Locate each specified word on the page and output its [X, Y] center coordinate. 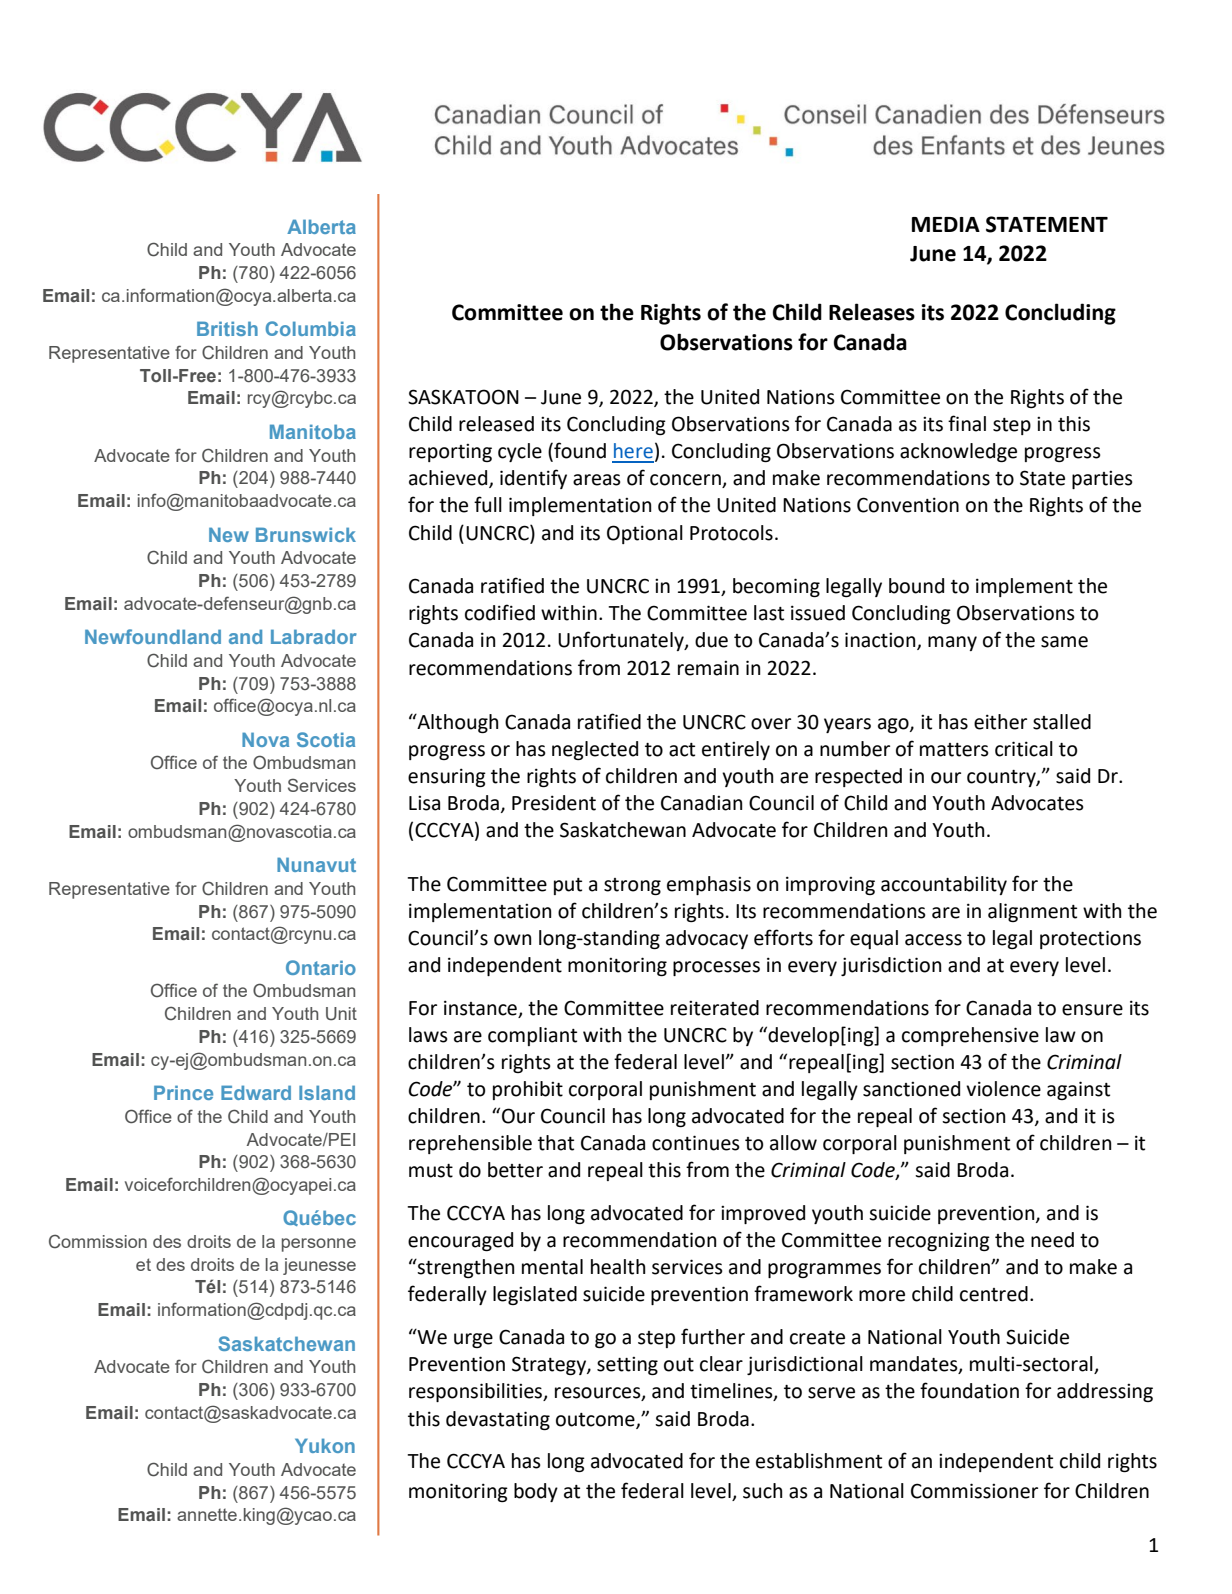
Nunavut [316, 864]
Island [327, 1092]
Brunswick [306, 534]
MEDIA [946, 224]
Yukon [325, 1445]
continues [696, 1143]
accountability [944, 885]
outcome [596, 1420]
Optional [645, 534]
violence [1003, 1089]
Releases [872, 312]
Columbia [311, 328]
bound [916, 586]
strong [632, 886]
